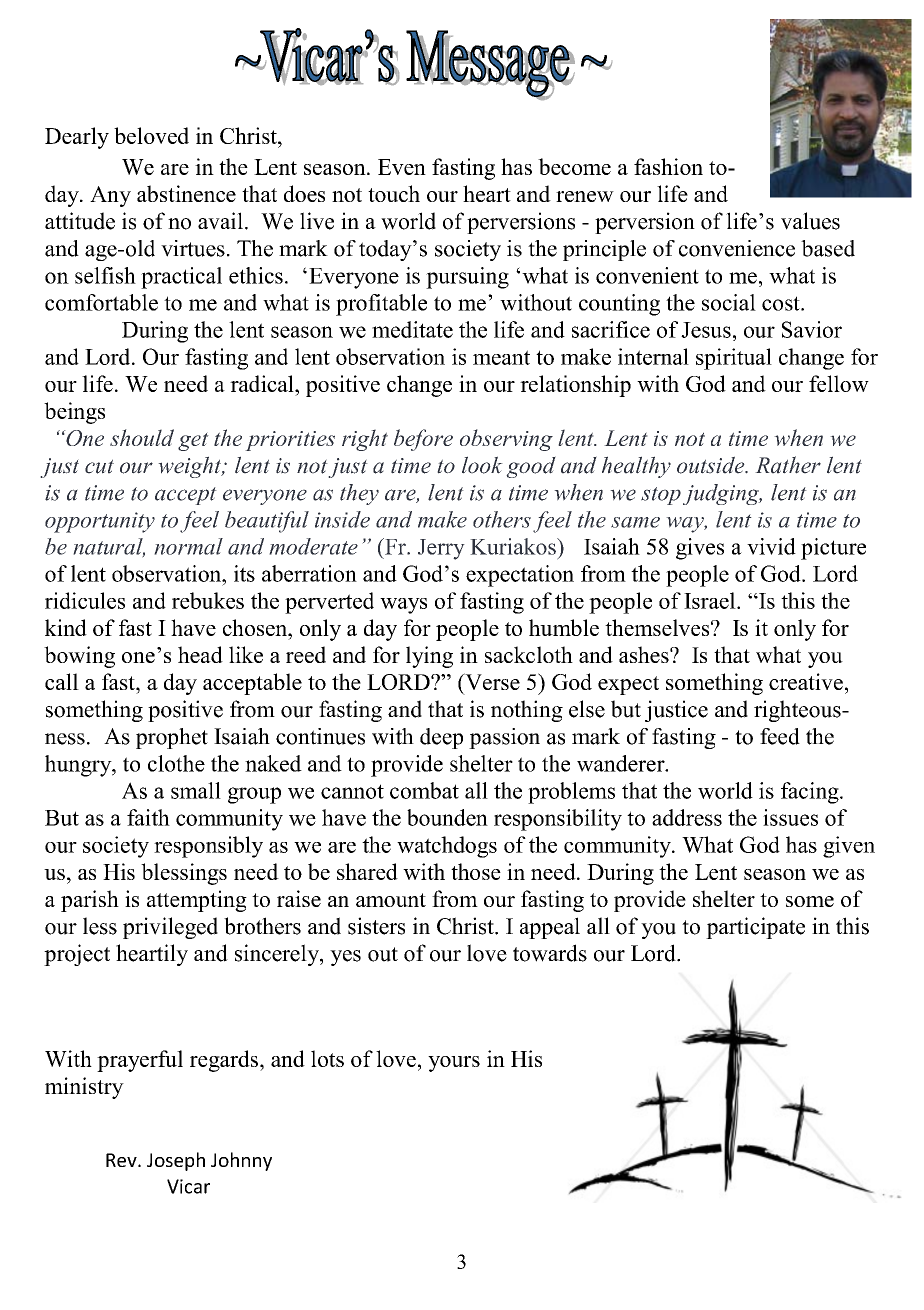  What do you see at coordinates (755, 928) in the screenshot?
I see `participate` at bounding box center [755, 928].
